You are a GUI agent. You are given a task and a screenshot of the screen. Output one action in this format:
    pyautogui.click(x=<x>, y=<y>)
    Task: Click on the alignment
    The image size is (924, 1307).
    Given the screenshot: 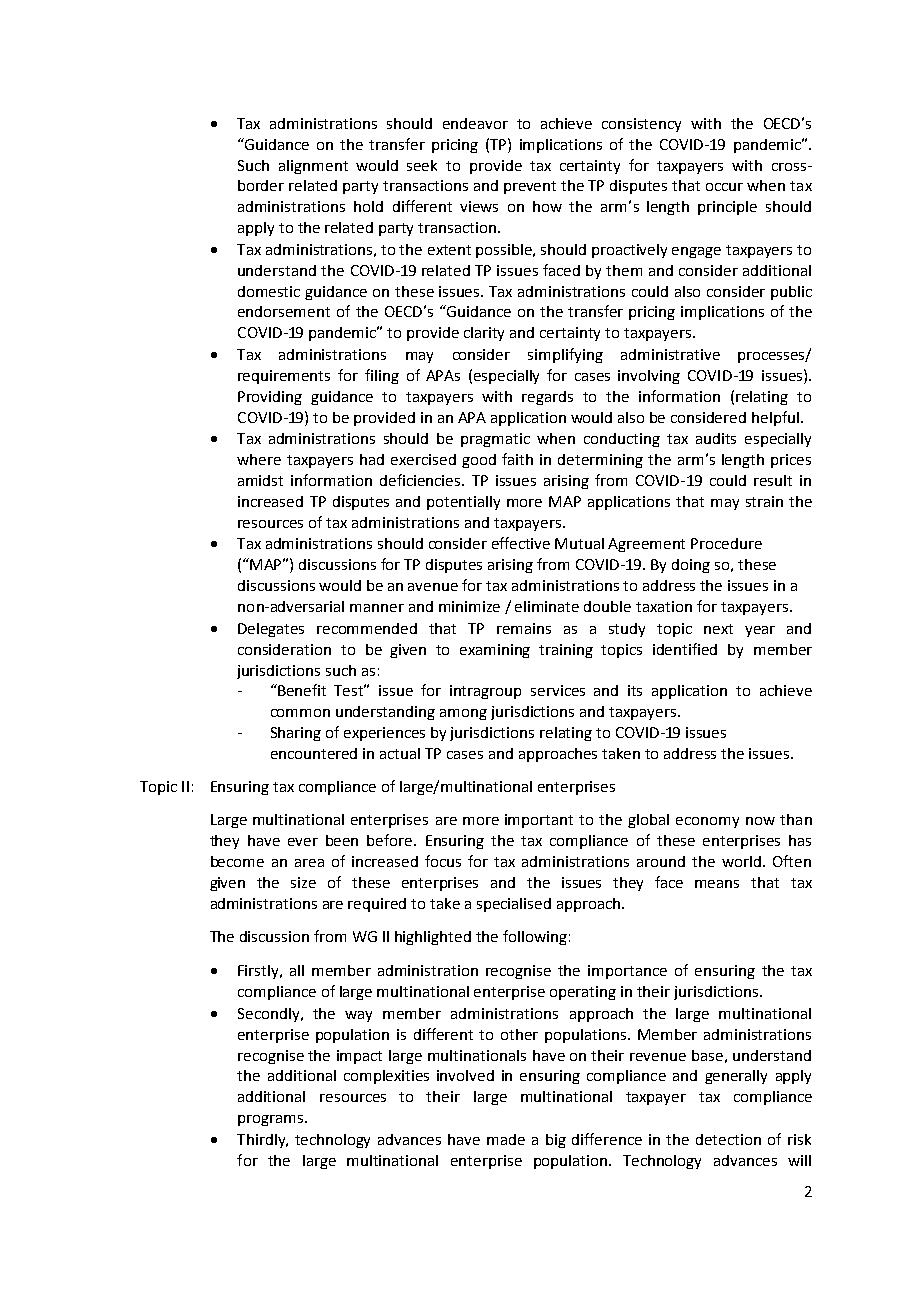 What is the action you would take?
    pyautogui.click(x=313, y=167)
